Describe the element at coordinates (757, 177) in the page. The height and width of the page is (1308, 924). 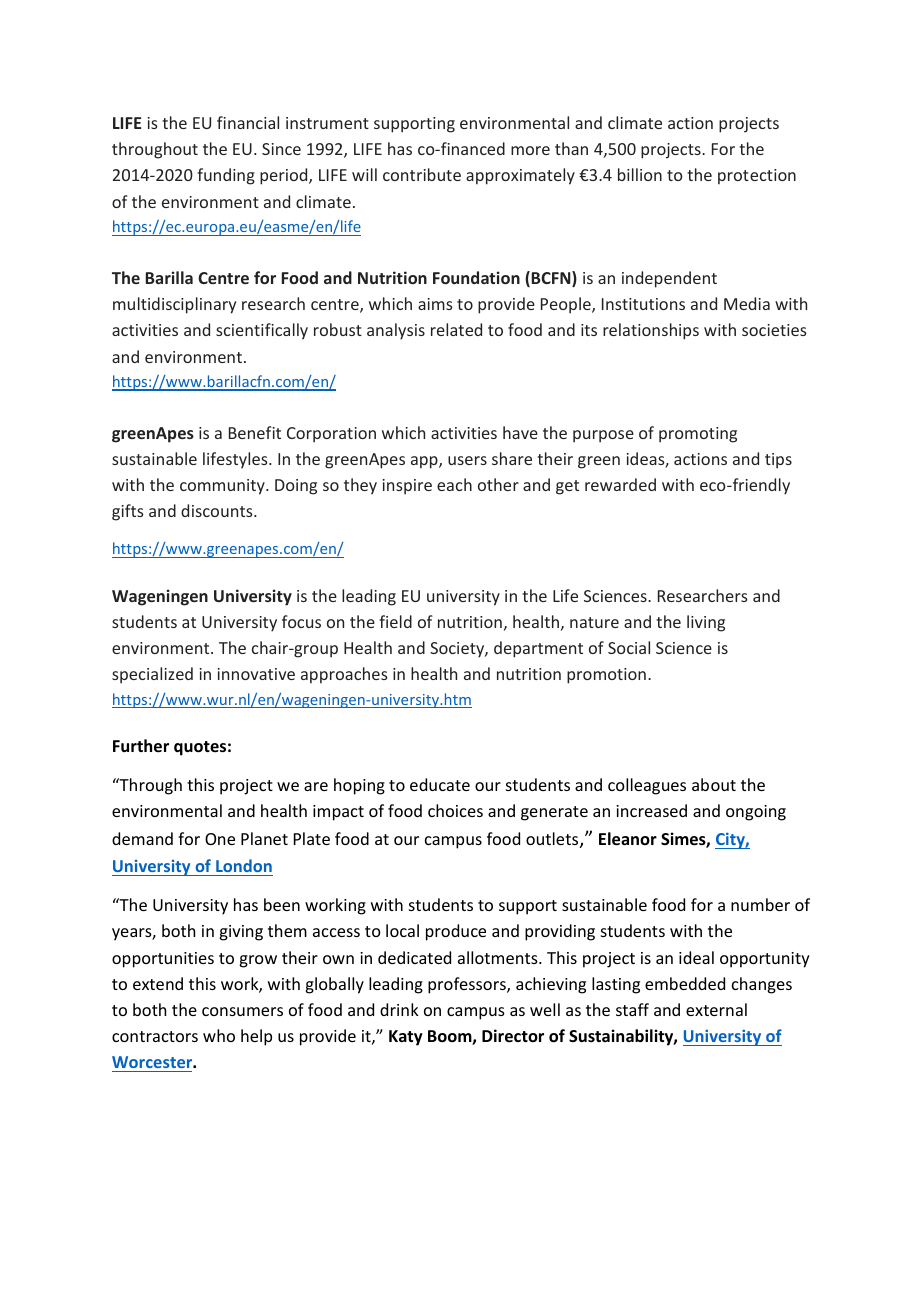
I see `protection` at that location.
